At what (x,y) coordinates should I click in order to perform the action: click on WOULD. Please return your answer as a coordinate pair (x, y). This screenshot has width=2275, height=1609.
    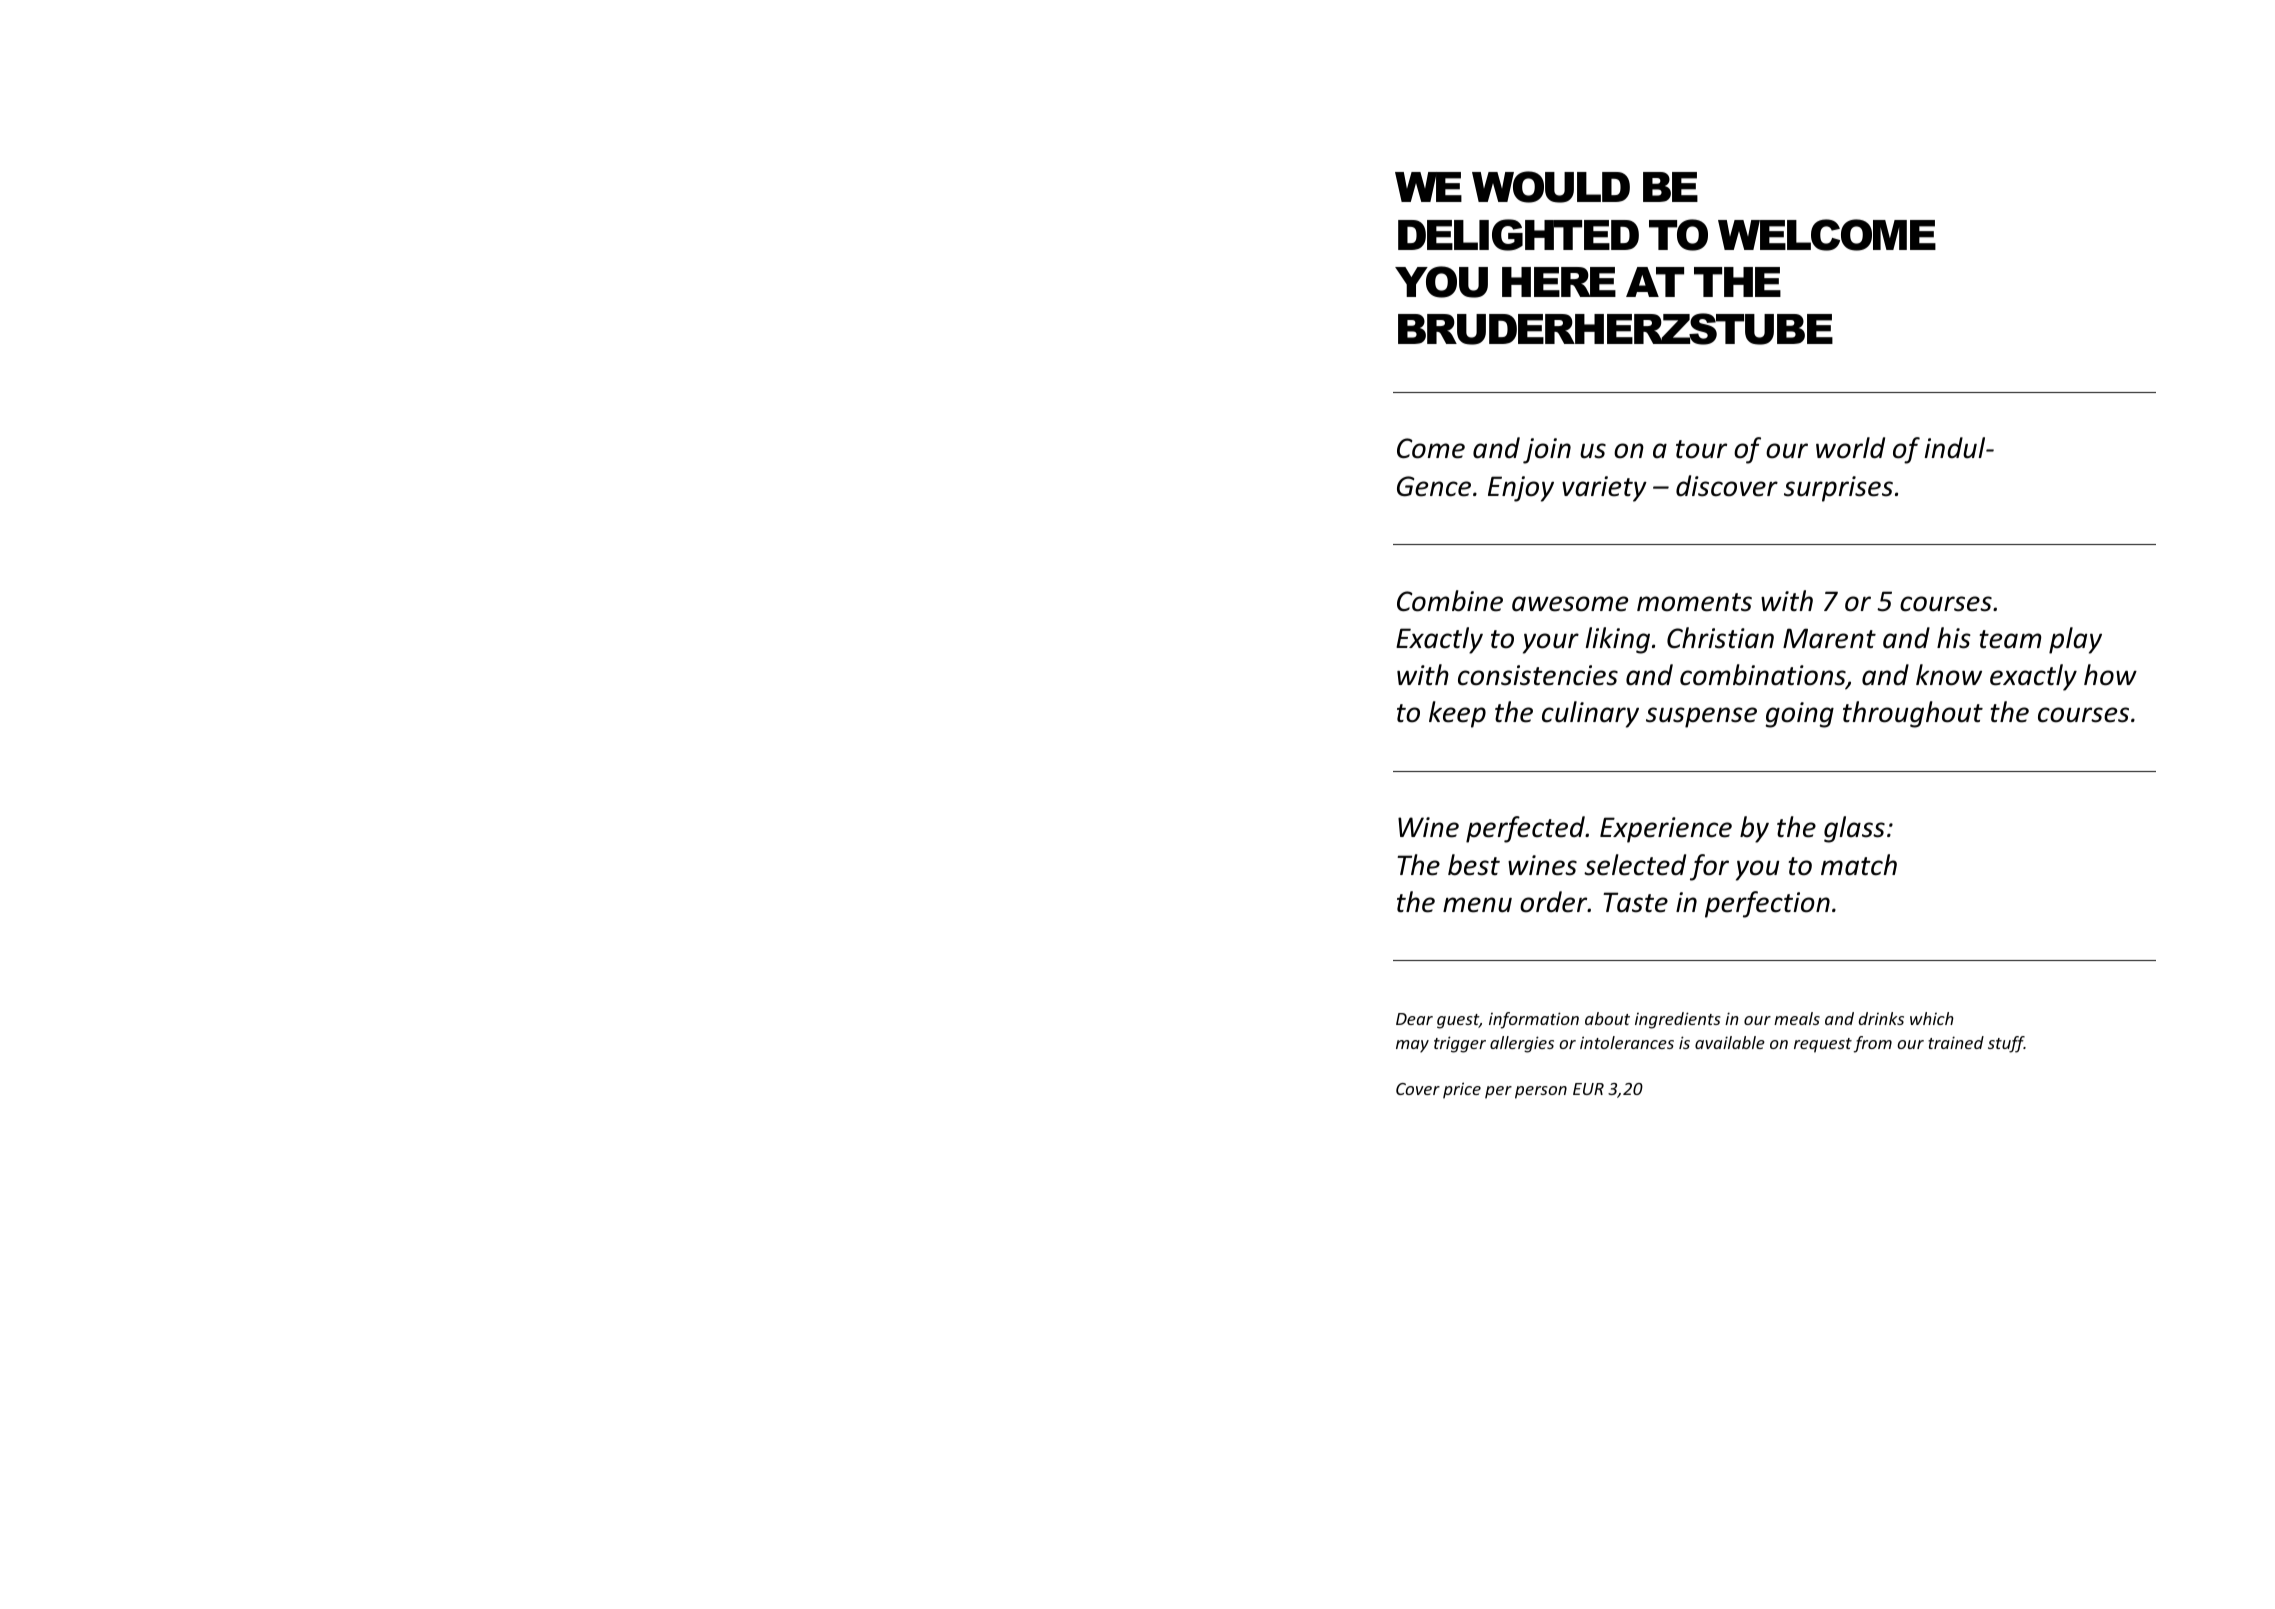
    Looking at the image, I should click on (1551, 187).
